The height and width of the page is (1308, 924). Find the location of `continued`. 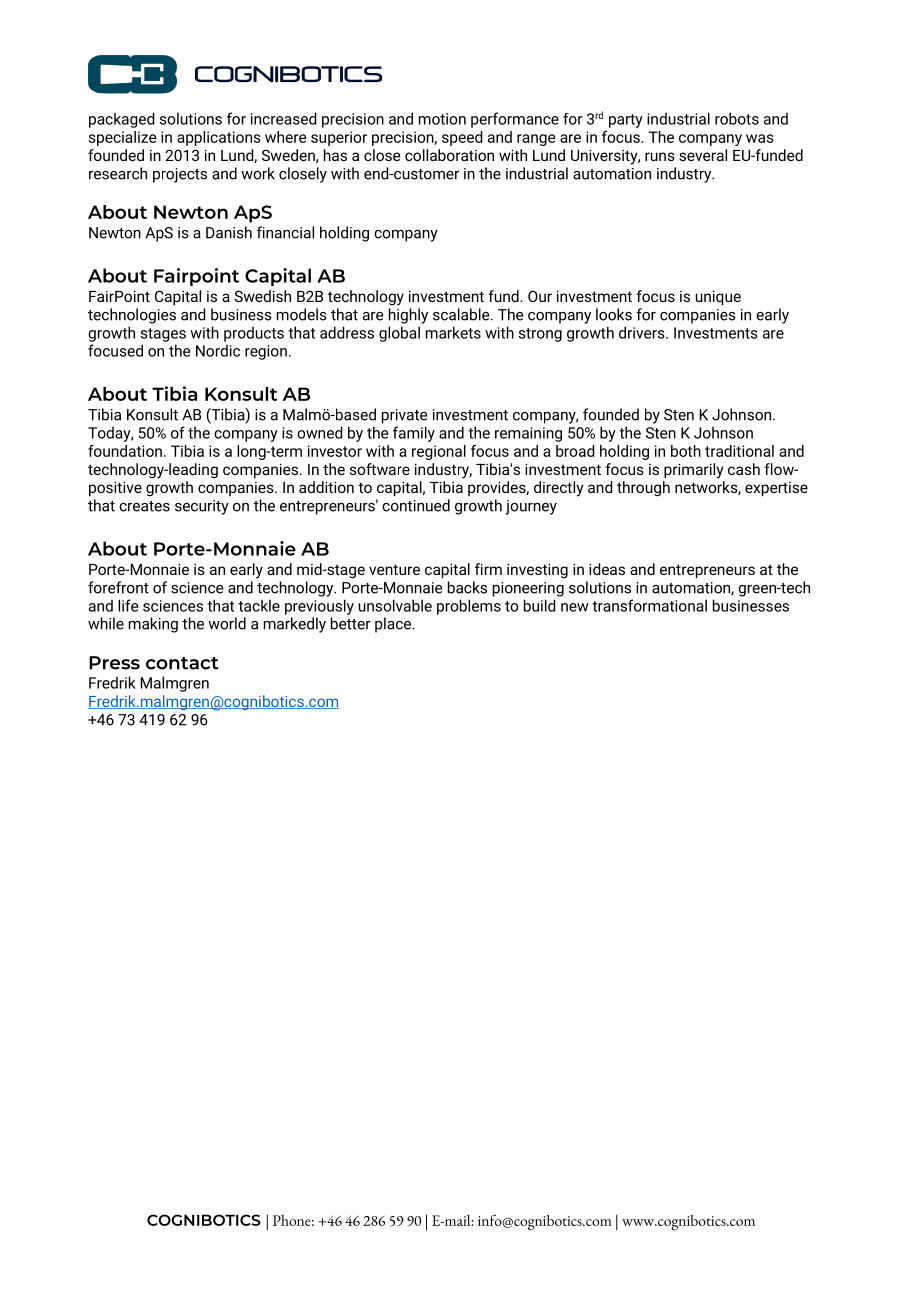

continued is located at coordinates (416, 505).
